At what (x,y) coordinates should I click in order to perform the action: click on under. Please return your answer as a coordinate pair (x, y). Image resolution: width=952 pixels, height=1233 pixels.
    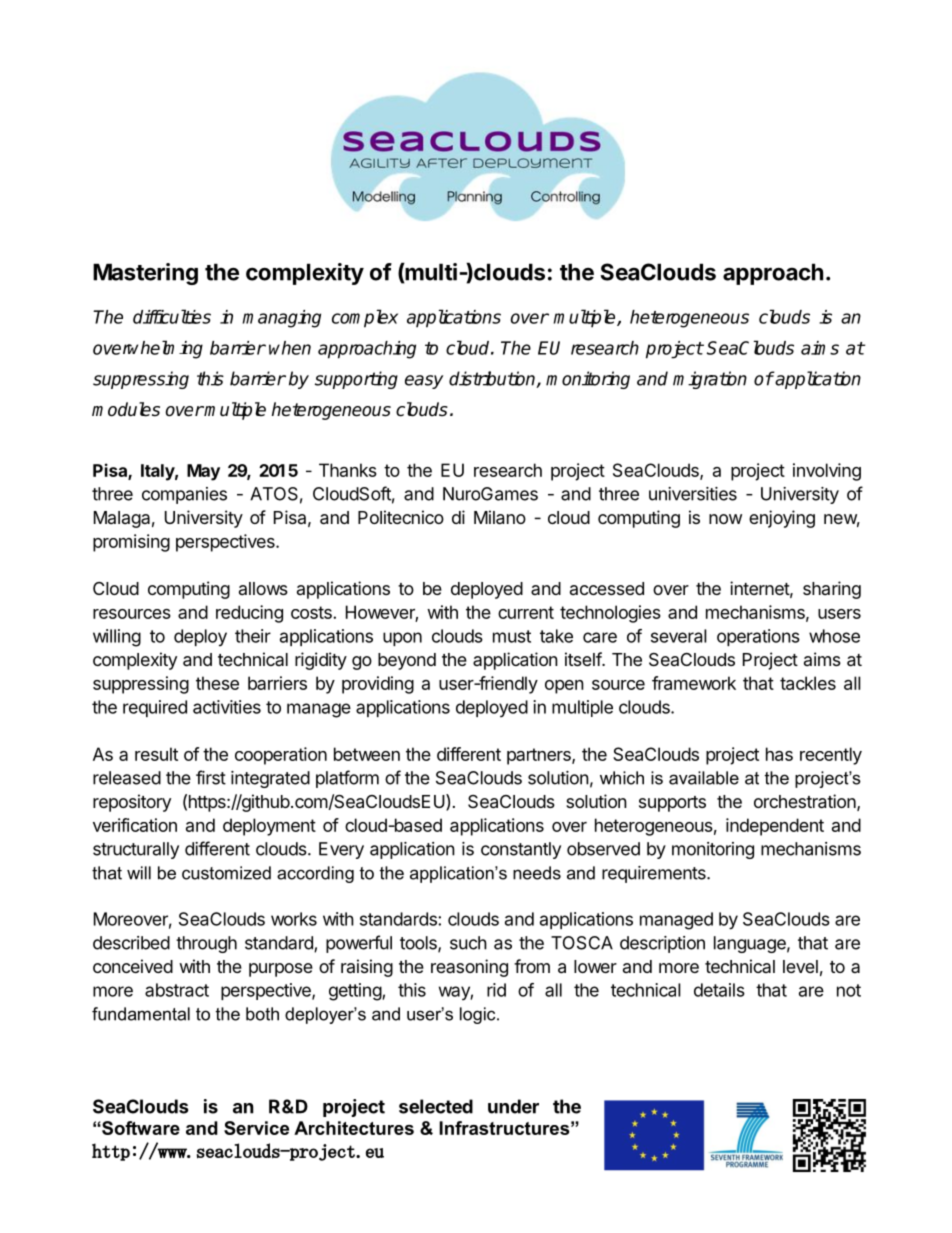
    Looking at the image, I should click on (513, 1106).
